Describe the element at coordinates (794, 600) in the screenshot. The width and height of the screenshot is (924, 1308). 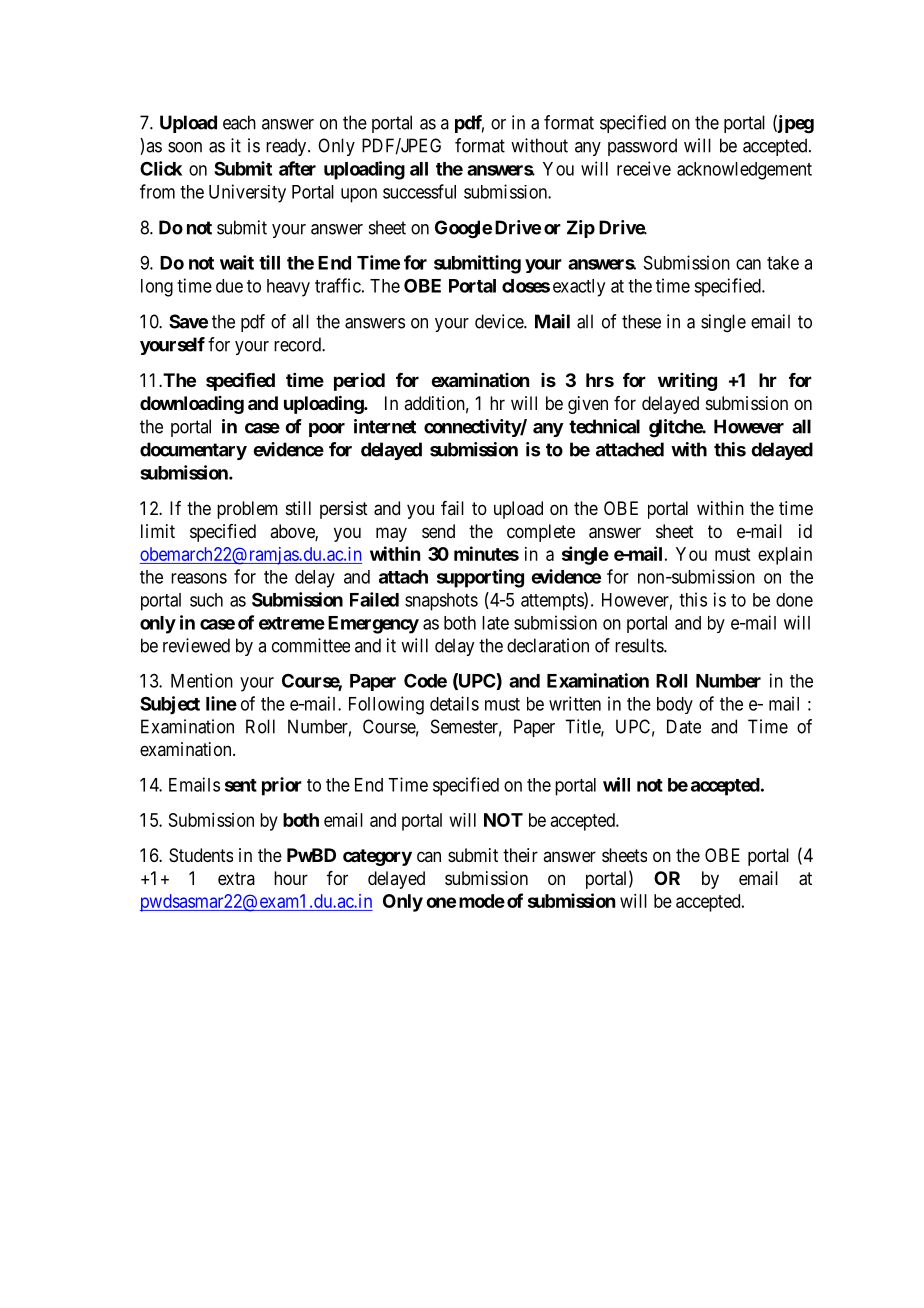
I see `done` at that location.
